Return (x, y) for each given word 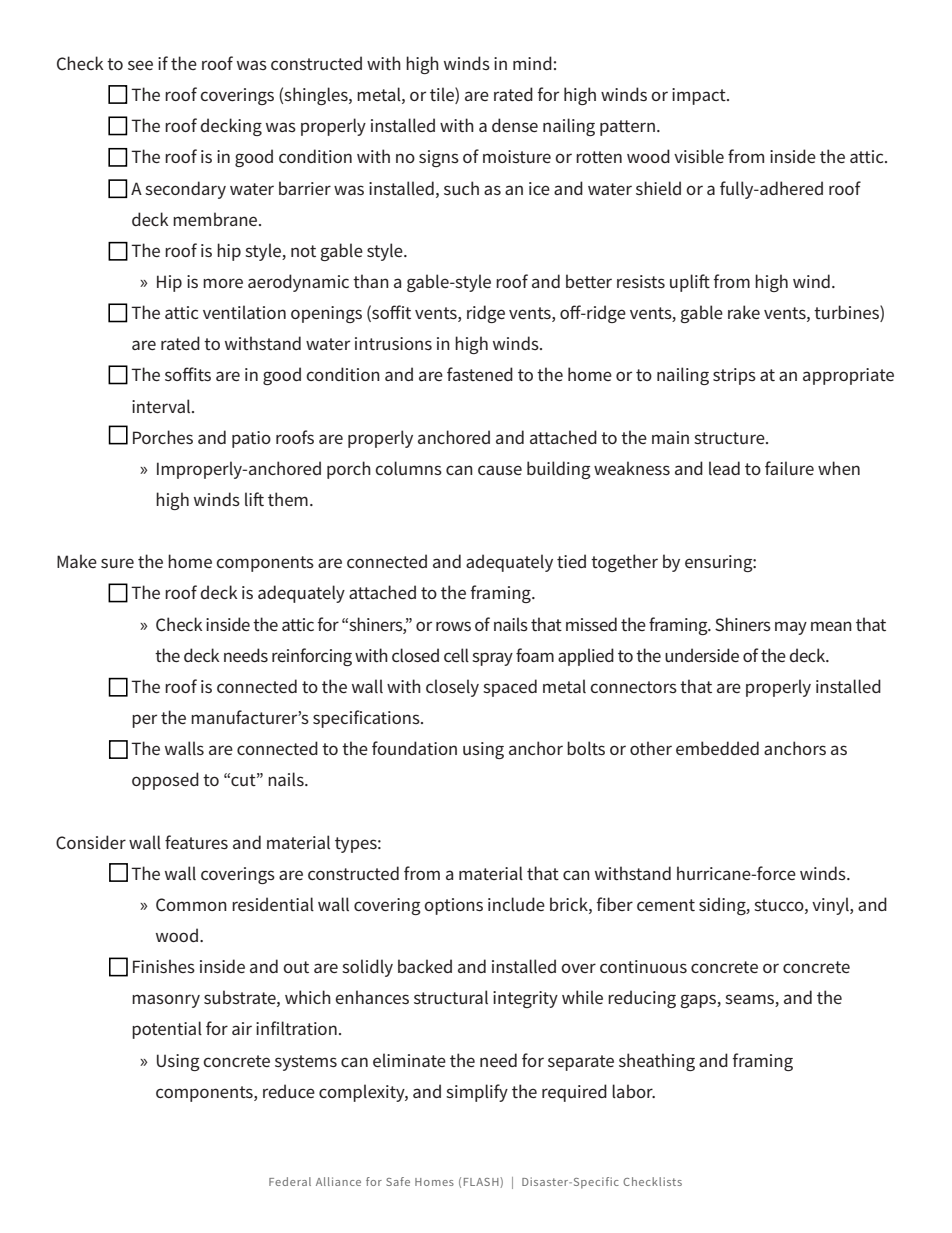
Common (191, 904)
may (791, 628)
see (140, 65)
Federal (290, 1181)
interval (162, 406)
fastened (480, 374)
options (453, 906)
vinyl (831, 906)
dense (515, 125)
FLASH (482, 1182)
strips (734, 376)
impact (700, 96)
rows (453, 626)
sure (117, 563)
